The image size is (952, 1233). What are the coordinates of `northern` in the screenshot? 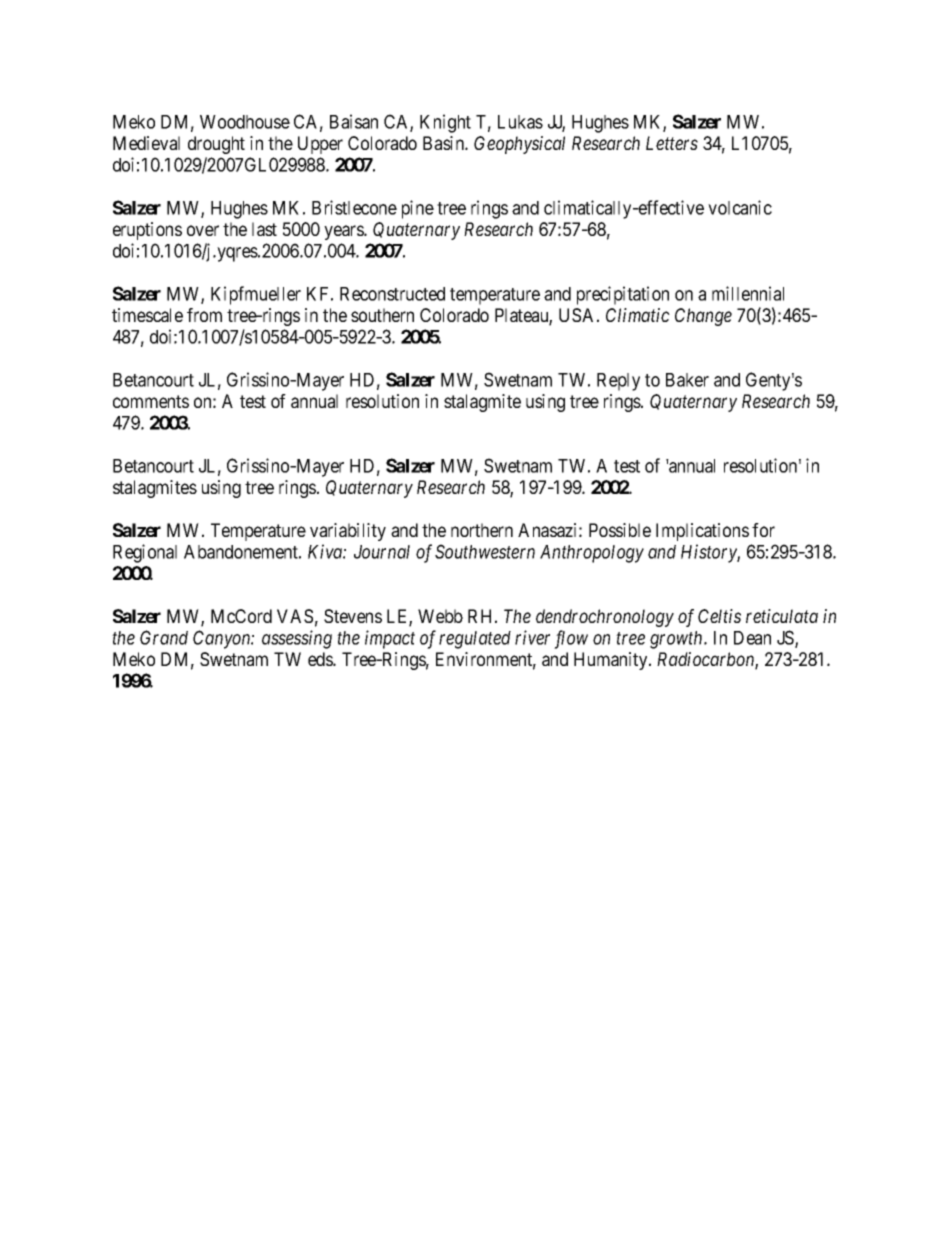 It's located at (482, 530).
